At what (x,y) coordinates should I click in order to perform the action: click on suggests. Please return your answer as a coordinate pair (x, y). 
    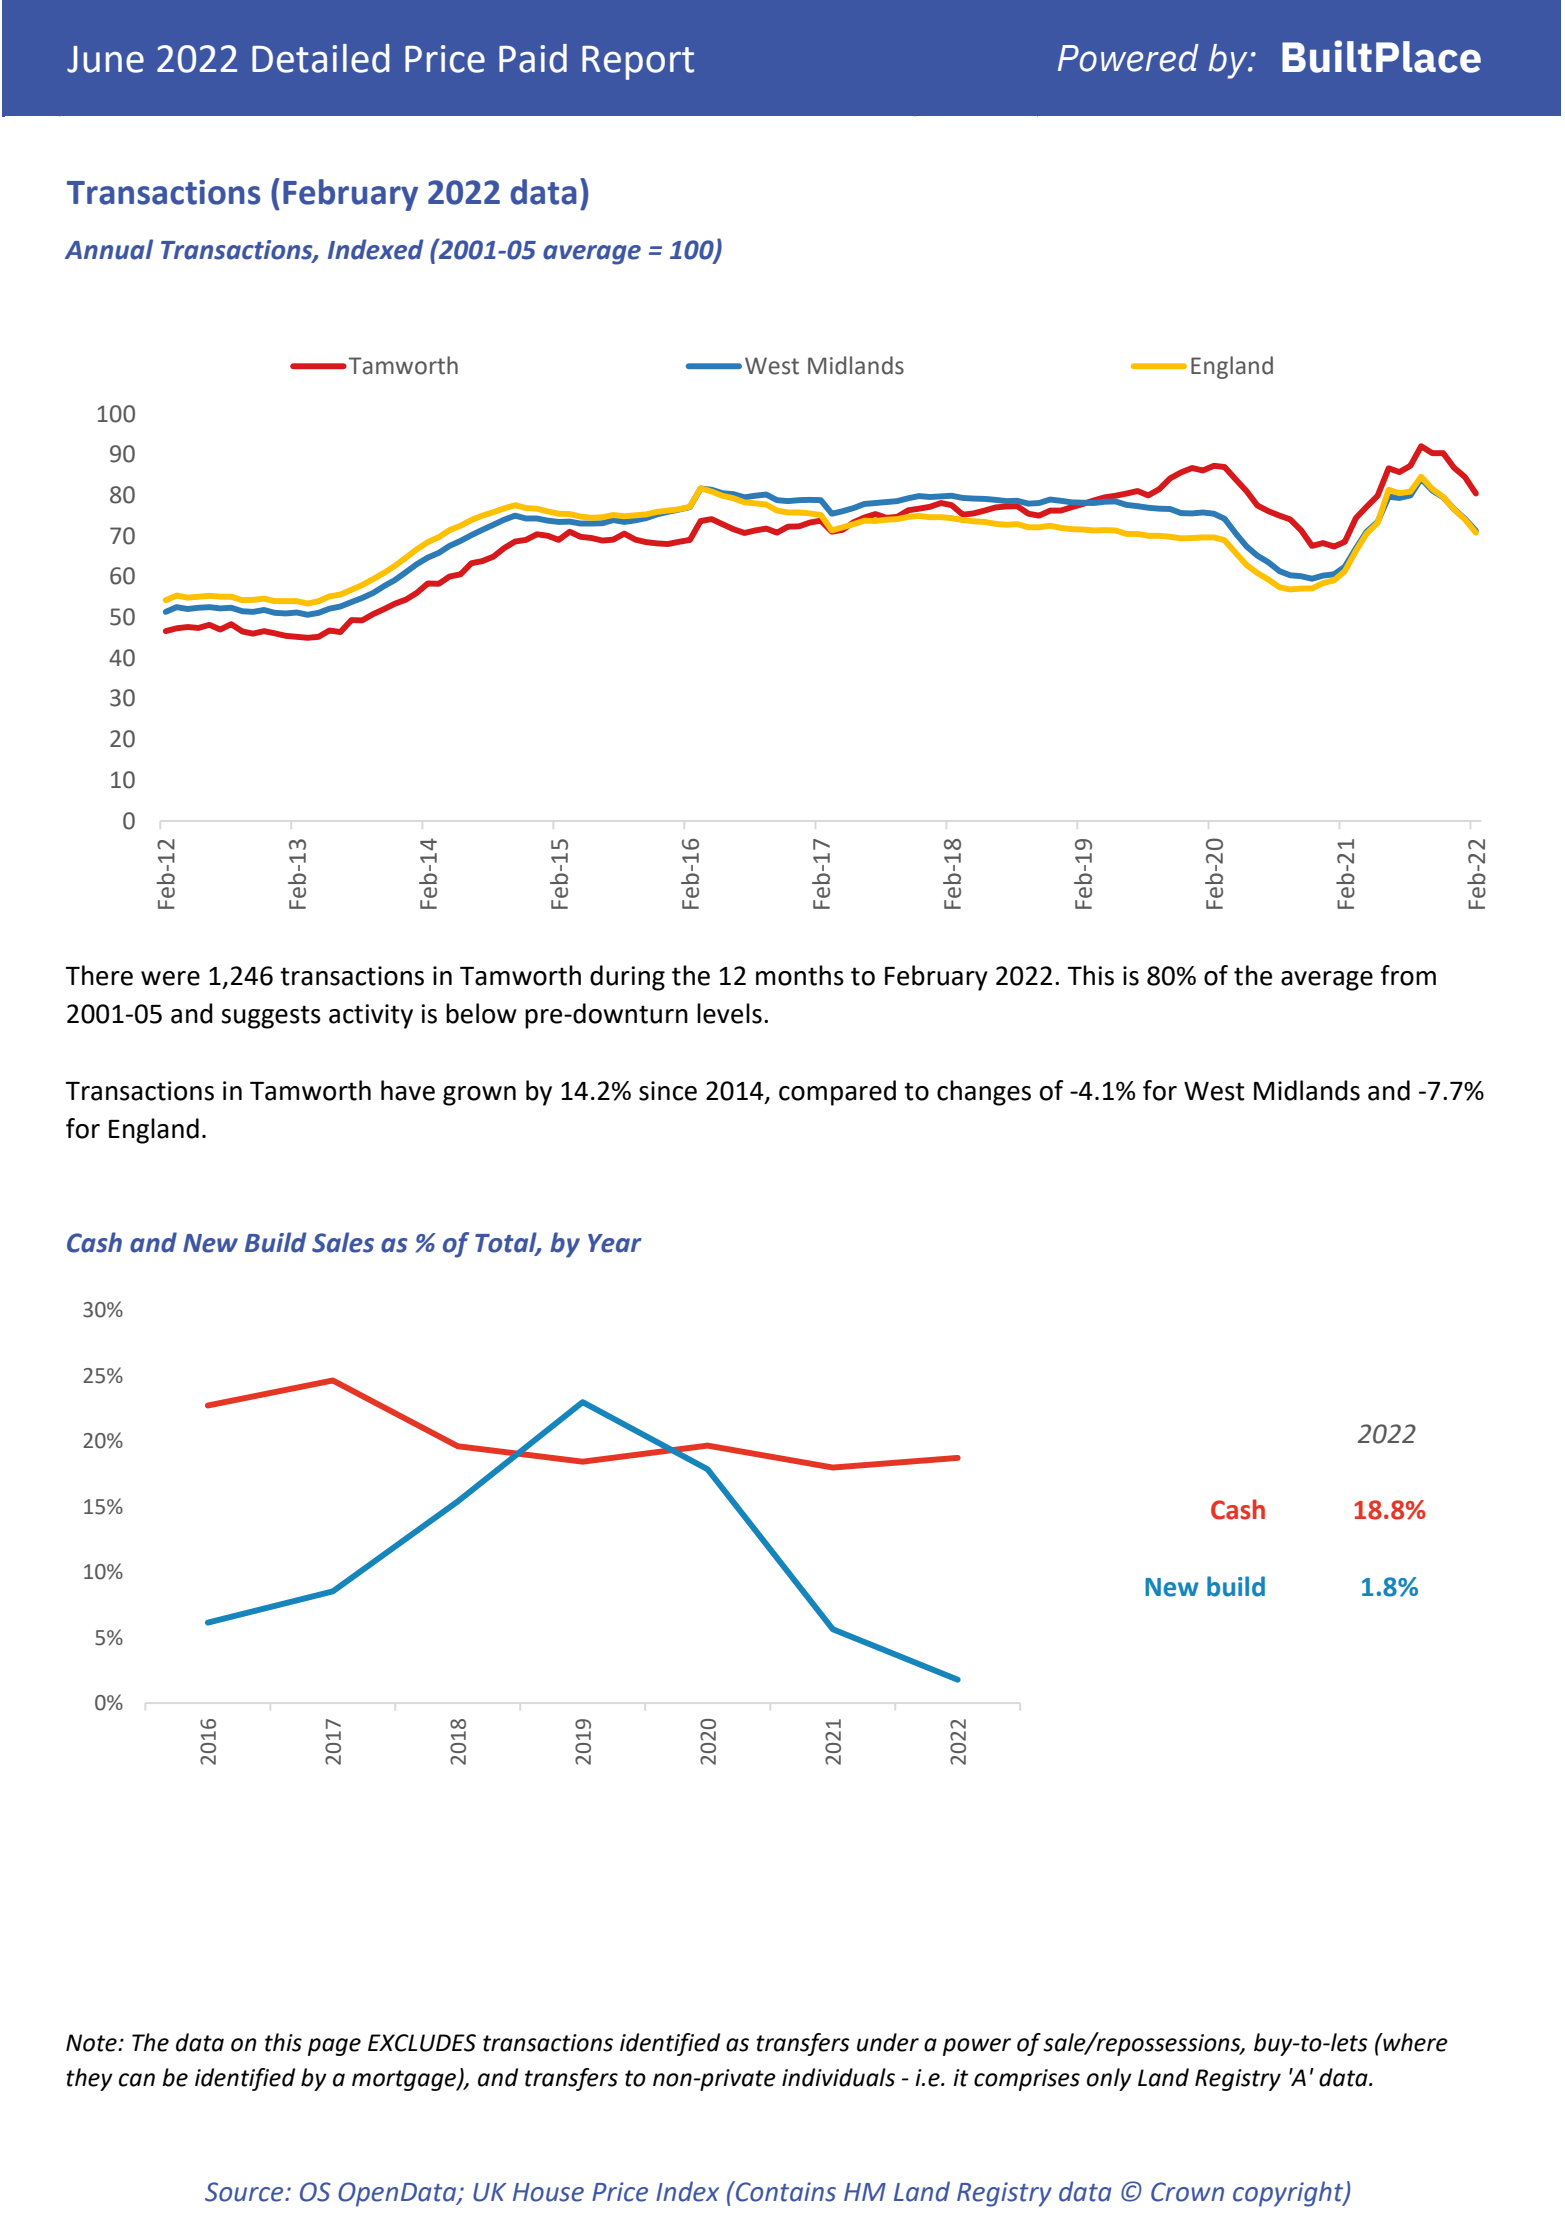
    Looking at the image, I should click on (271, 1017).
